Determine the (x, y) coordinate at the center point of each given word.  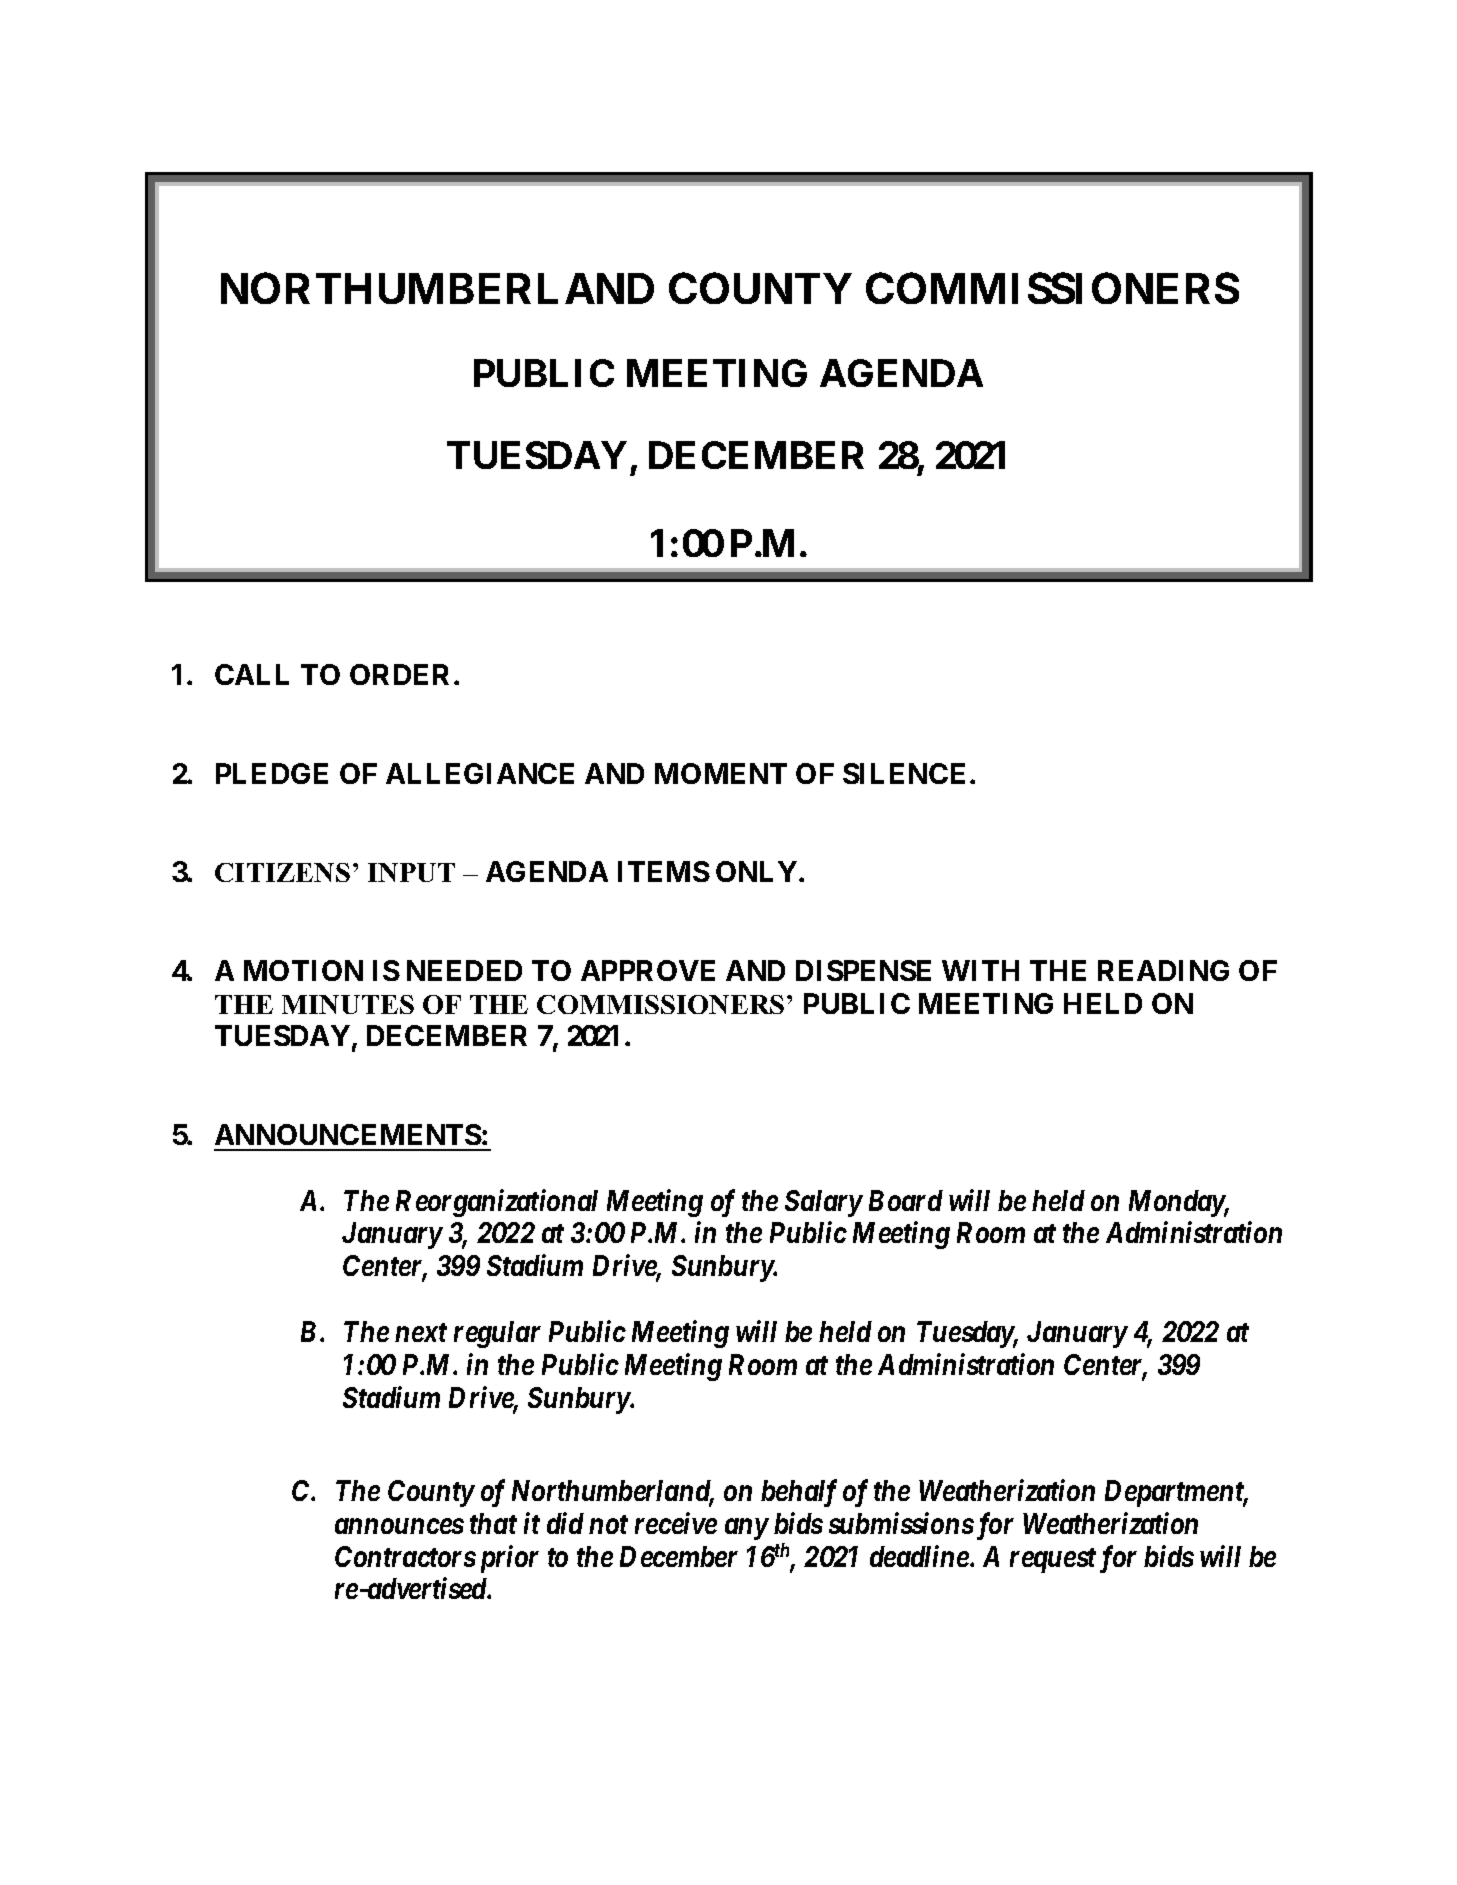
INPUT (411, 872)
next (421, 1332)
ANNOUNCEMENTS (348, 1134)
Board (906, 1200)
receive (676, 1523)
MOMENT (721, 773)
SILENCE (904, 773)
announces (399, 1526)
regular (497, 1334)
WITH (980, 970)
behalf (799, 1493)
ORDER (402, 674)
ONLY (758, 871)
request (1053, 1560)
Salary (823, 1203)
